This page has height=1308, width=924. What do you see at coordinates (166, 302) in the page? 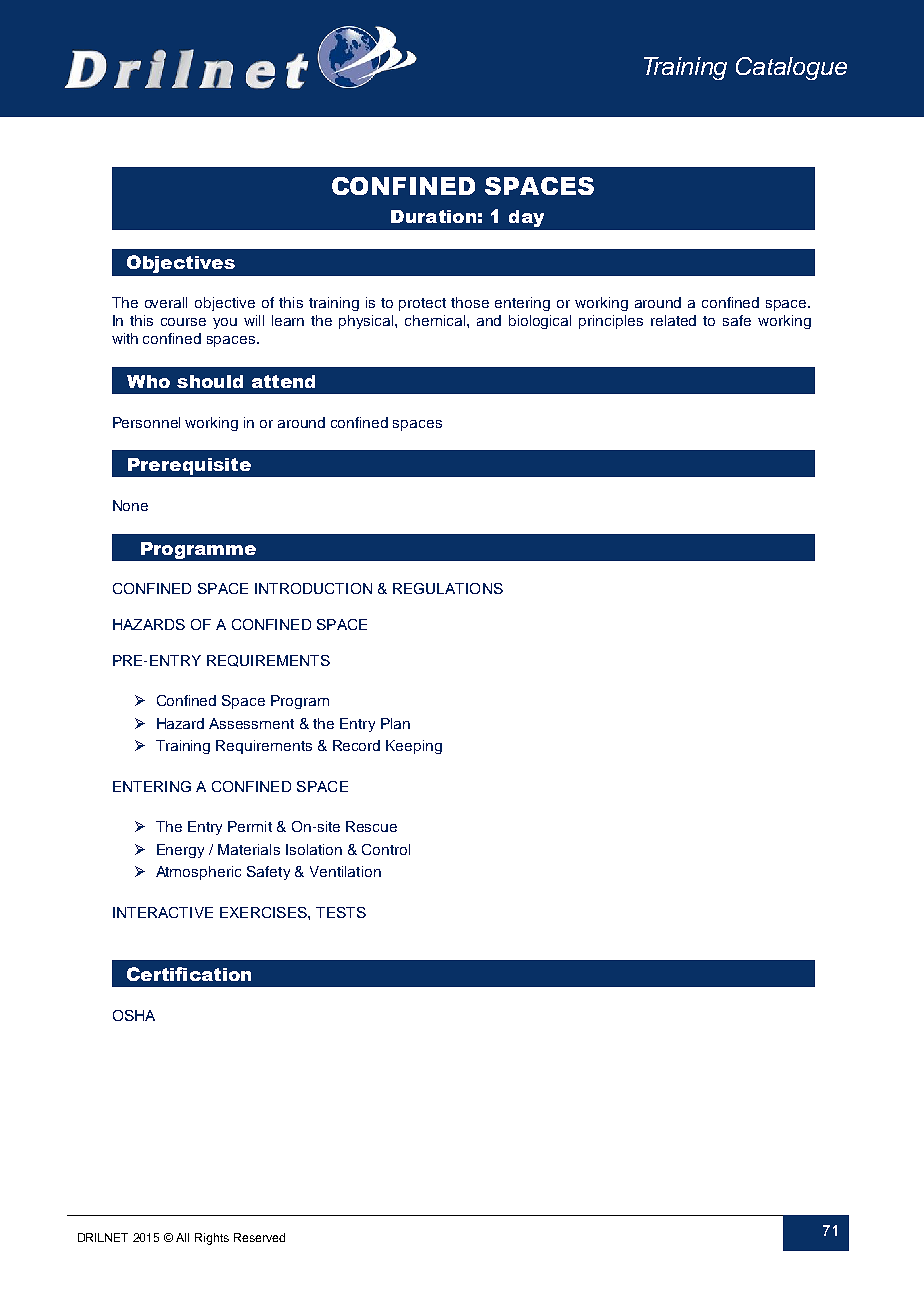
I see `overall` at bounding box center [166, 302].
